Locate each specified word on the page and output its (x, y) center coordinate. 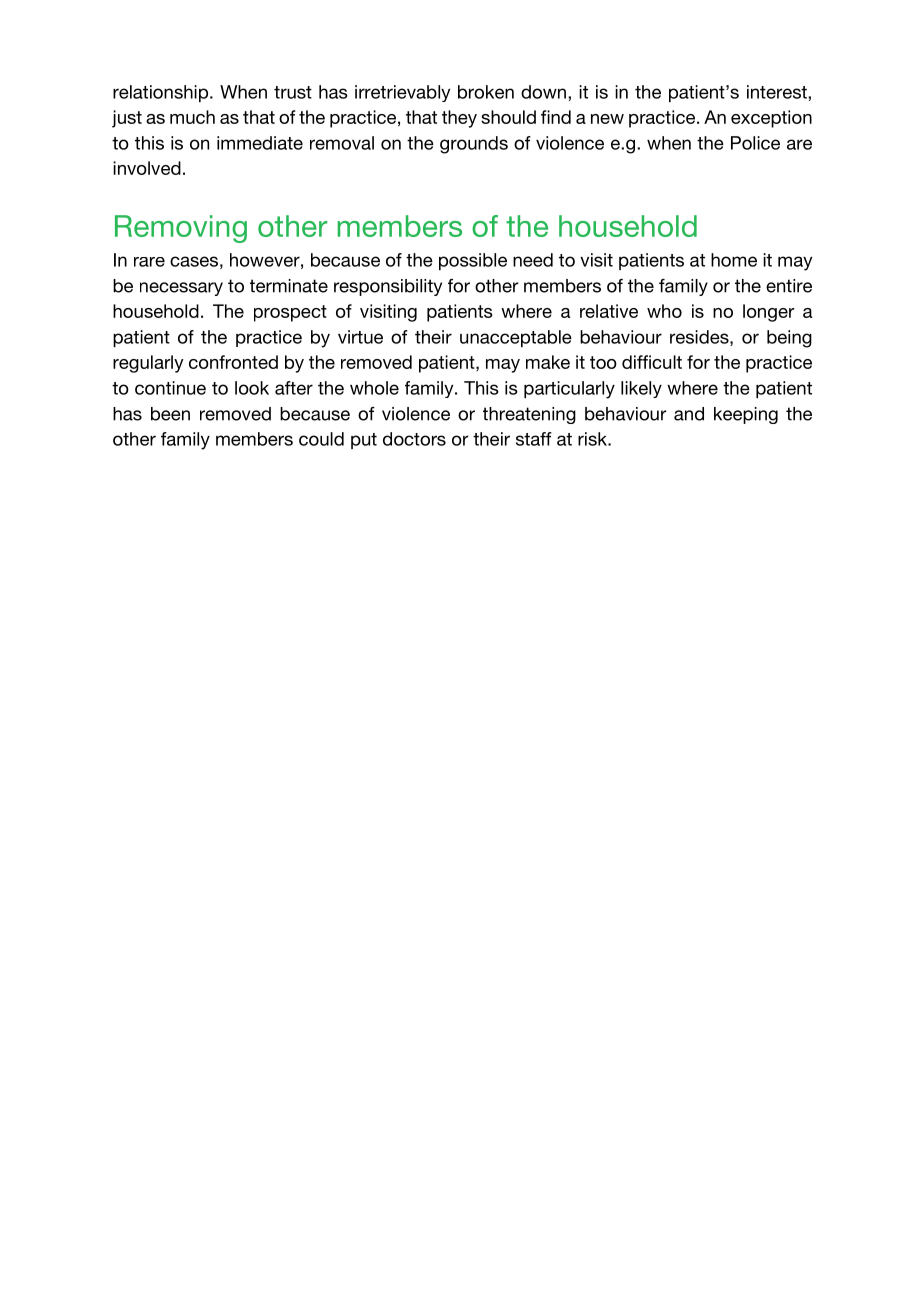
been (170, 414)
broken (486, 92)
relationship (162, 93)
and (689, 414)
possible (473, 261)
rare (149, 262)
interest (778, 92)
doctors (414, 439)
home (734, 260)
